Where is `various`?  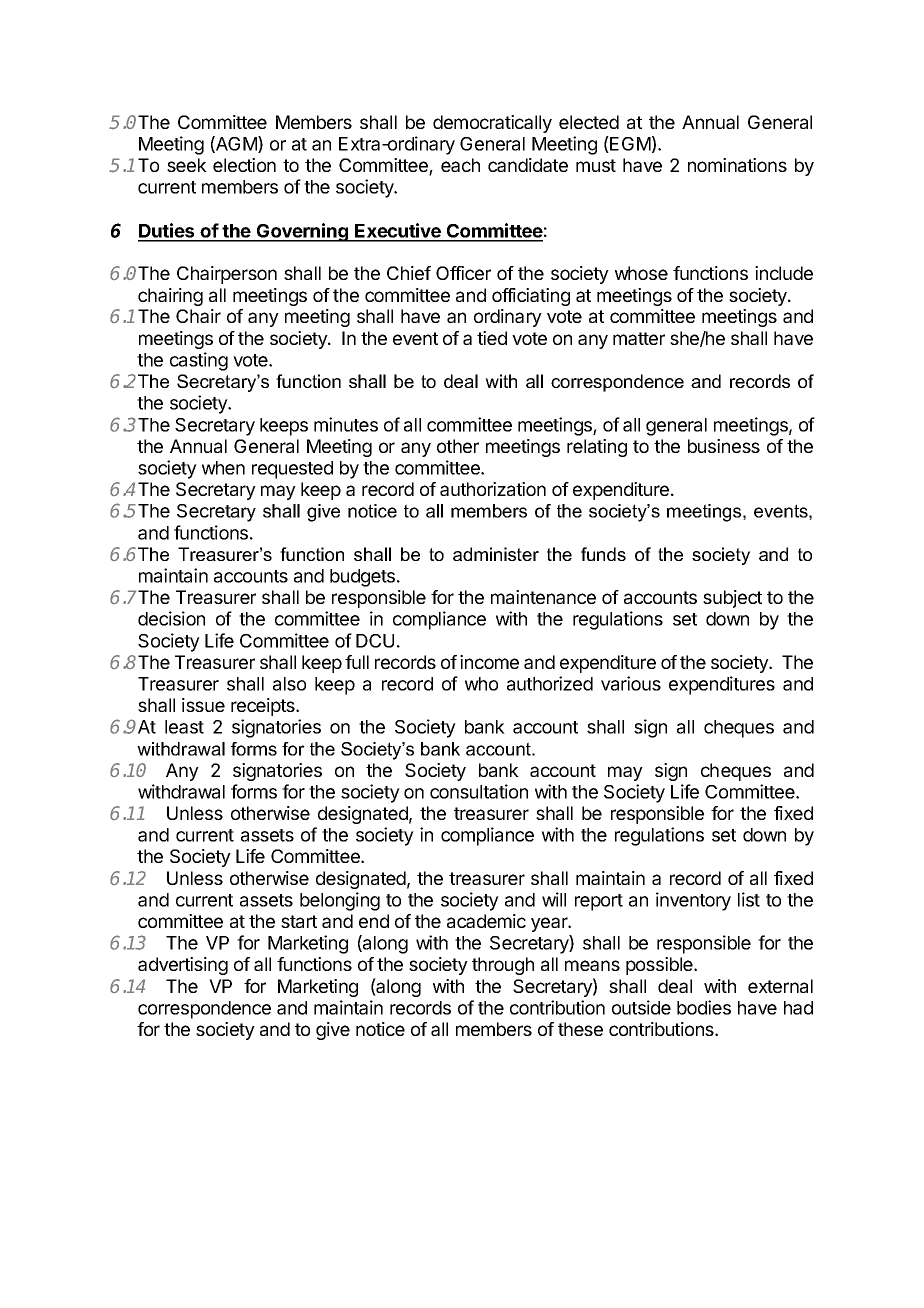 various is located at coordinates (631, 683).
